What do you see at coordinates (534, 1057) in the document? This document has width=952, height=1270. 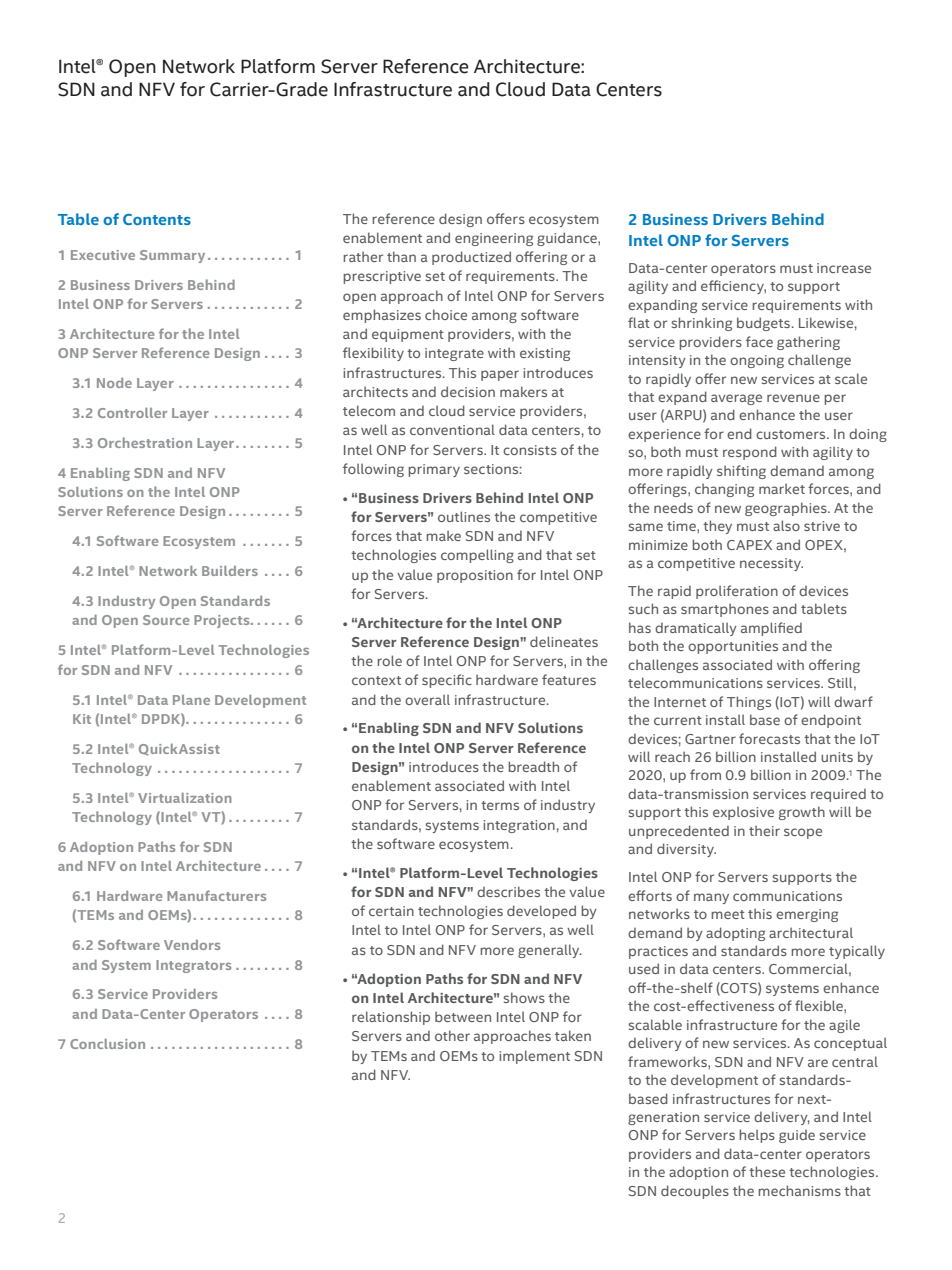 I see `implement` at bounding box center [534, 1057].
